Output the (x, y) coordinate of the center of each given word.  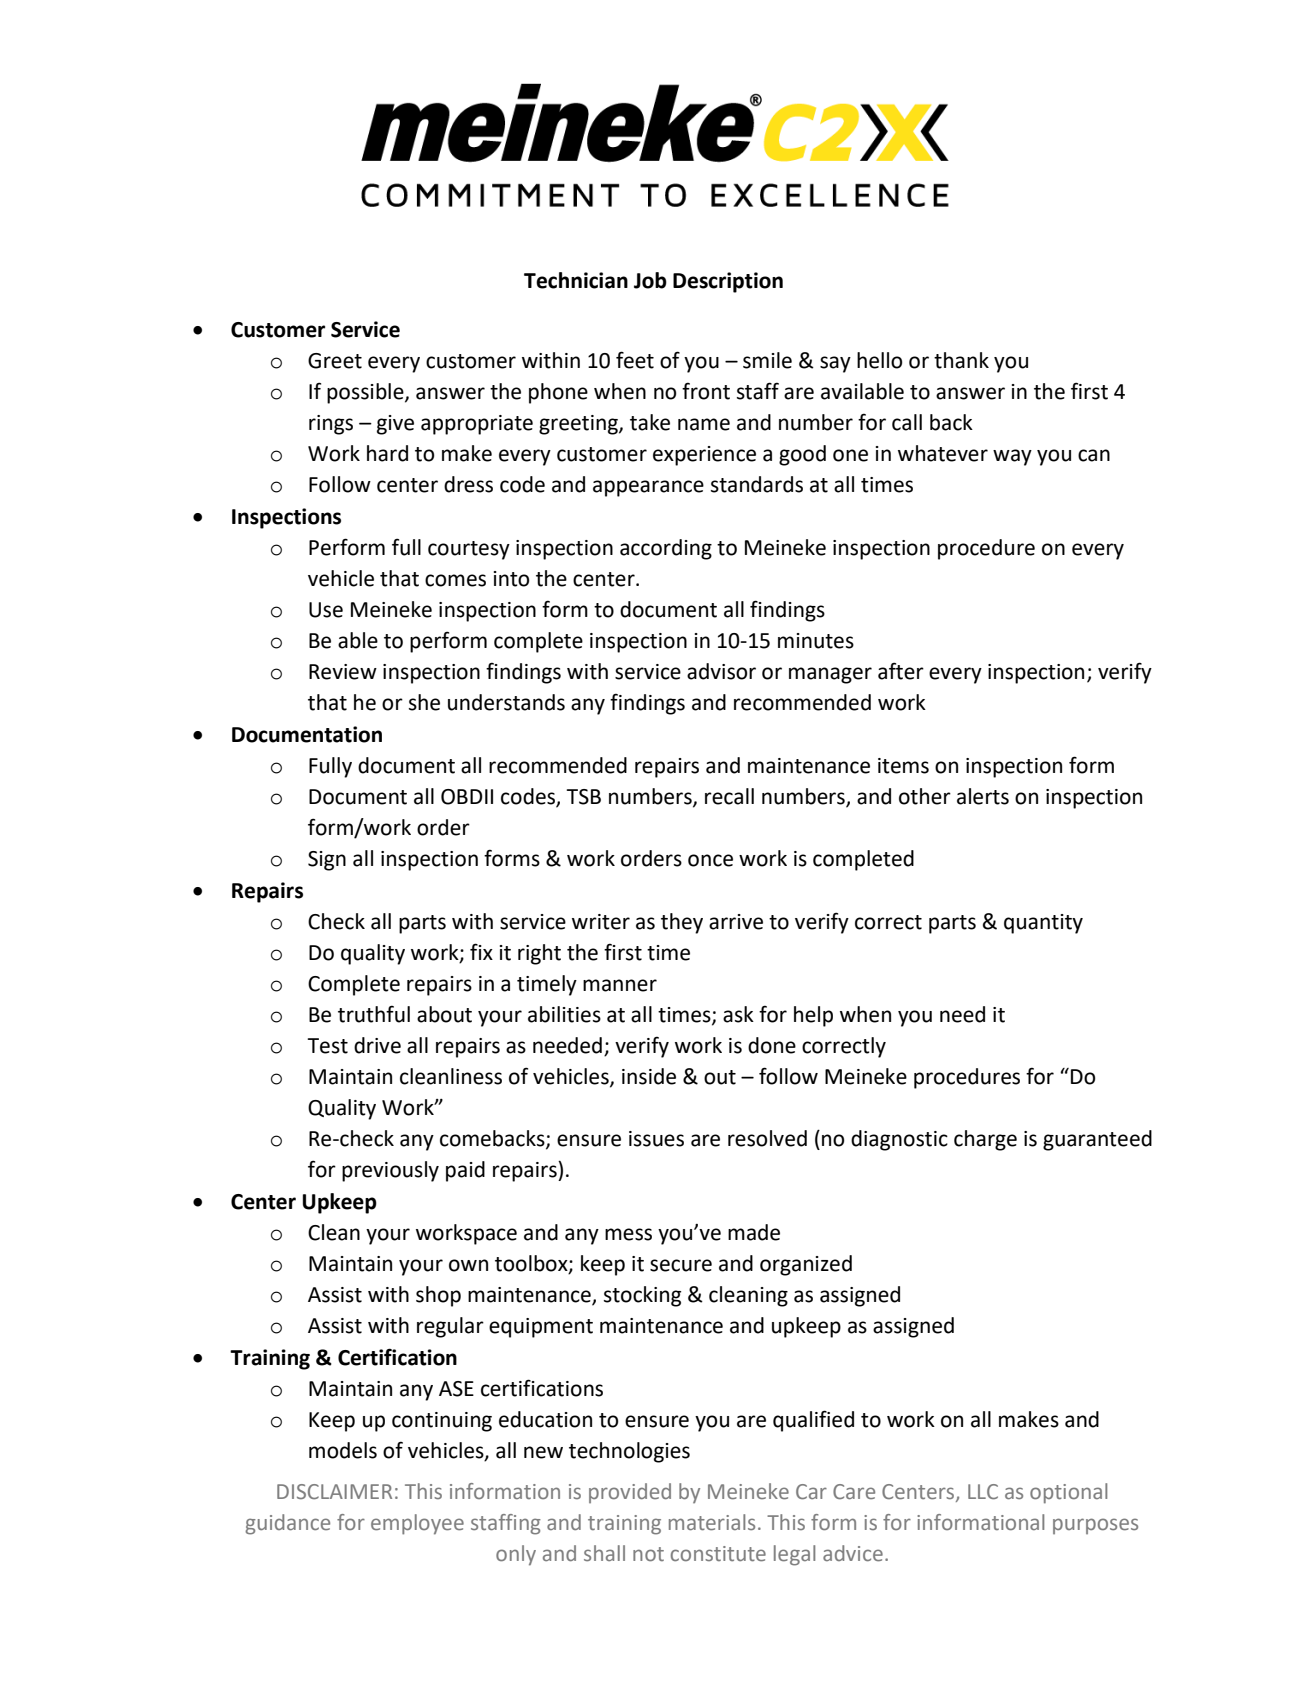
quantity (1043, 924)
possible (366, 393)
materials (712, 1522)
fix (481, 951)
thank (961, 360)
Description (728, 282)
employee (417, 1524)
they (682, 923)
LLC (983, 1492)
